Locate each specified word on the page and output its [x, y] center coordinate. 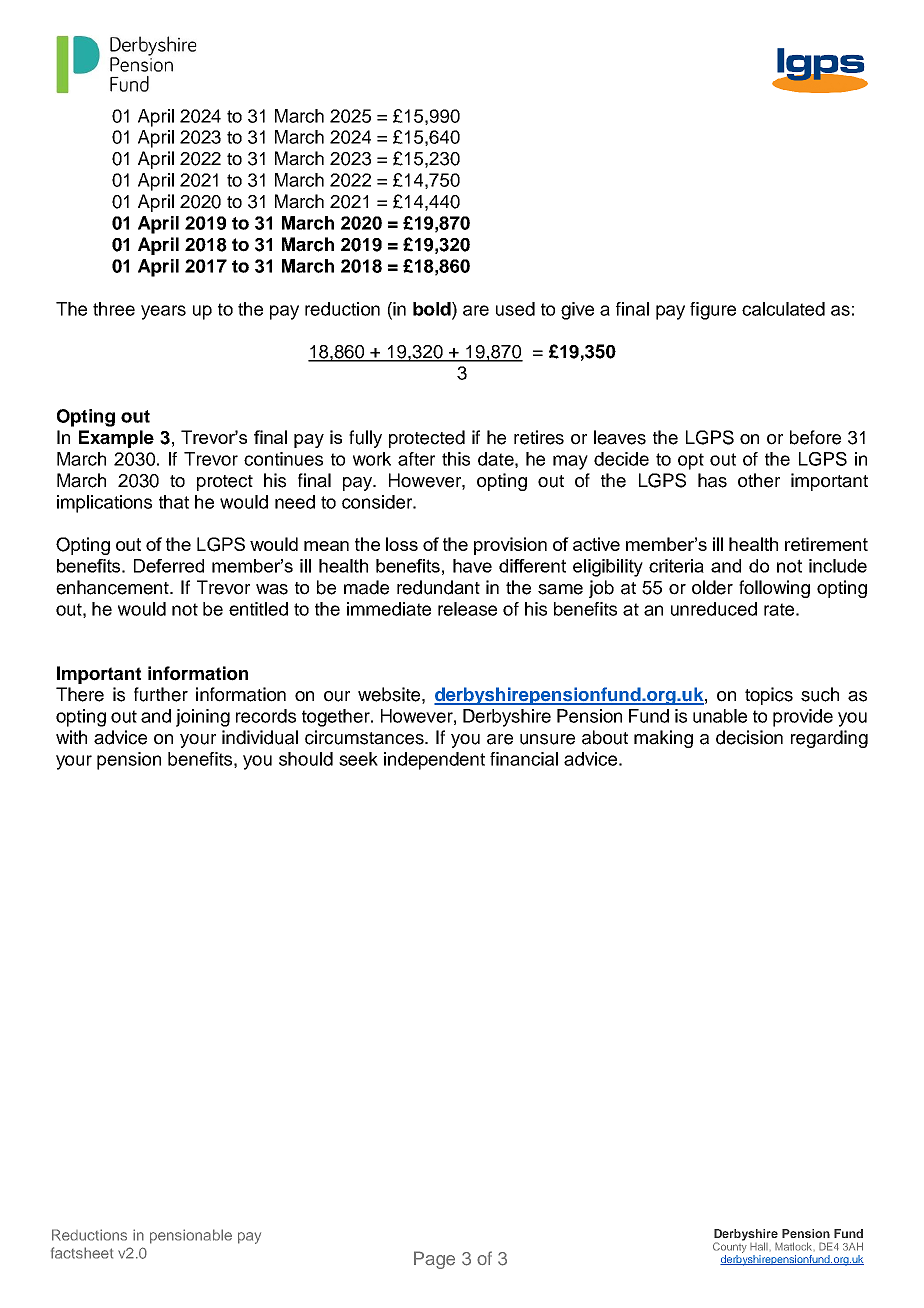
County [730, 1248]
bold [433, 309]
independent [434, 761]
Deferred [169, 566]
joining [203, 718]
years [163, 312]
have [472, 566]
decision [749, 737]
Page [434, 1260]
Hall [759, 1246]
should [306, 759]
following [774, 589]
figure [713, 311]
